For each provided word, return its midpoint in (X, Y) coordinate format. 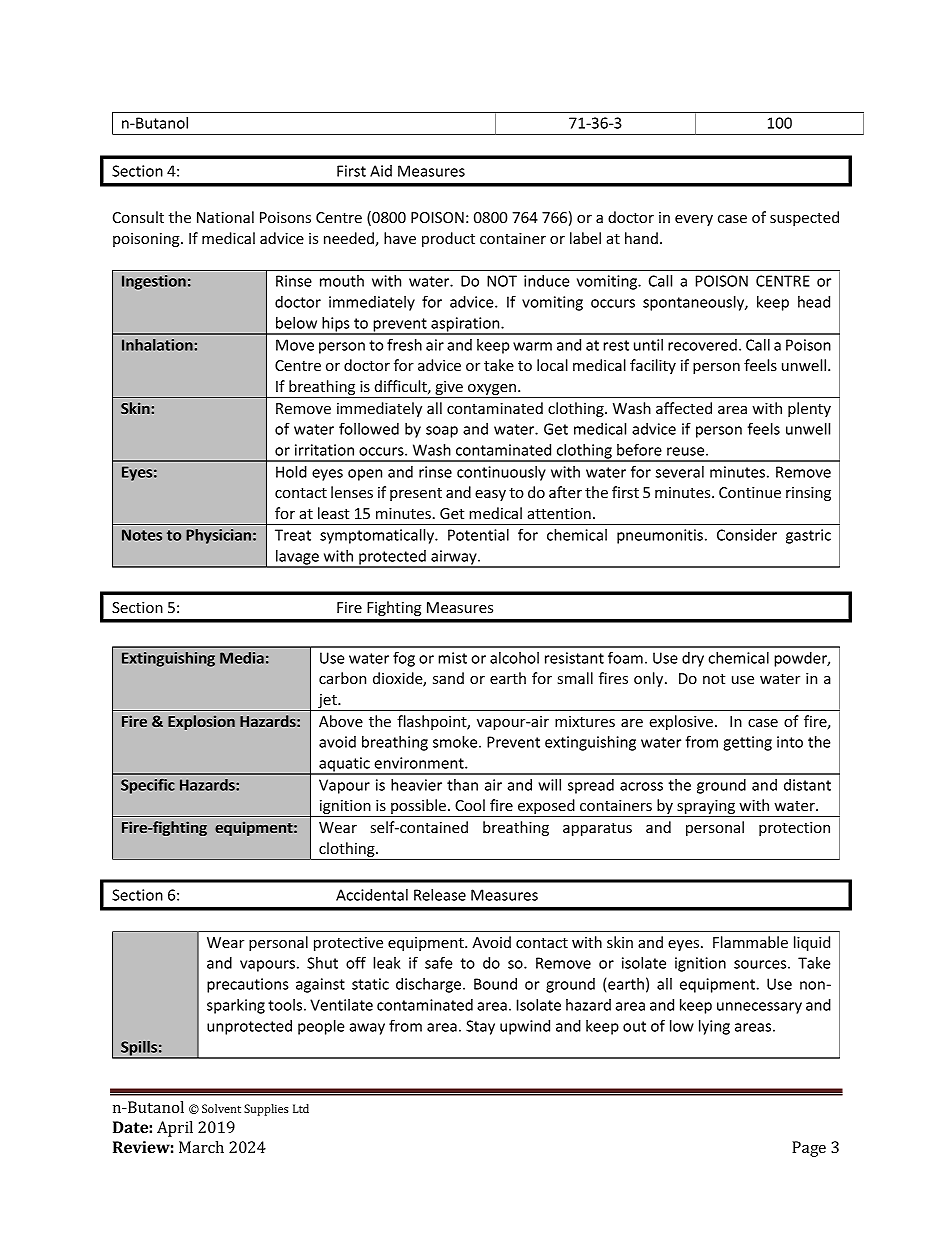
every (694, 220)
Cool (470, 805)
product (448, 239)
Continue (750, 492)
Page (809, 1149)
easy (490, 495)
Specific (148, 786)
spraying (706, 808)
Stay (480, 1027)
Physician (218, 536)
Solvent (221, 1108)
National (225, 217)
